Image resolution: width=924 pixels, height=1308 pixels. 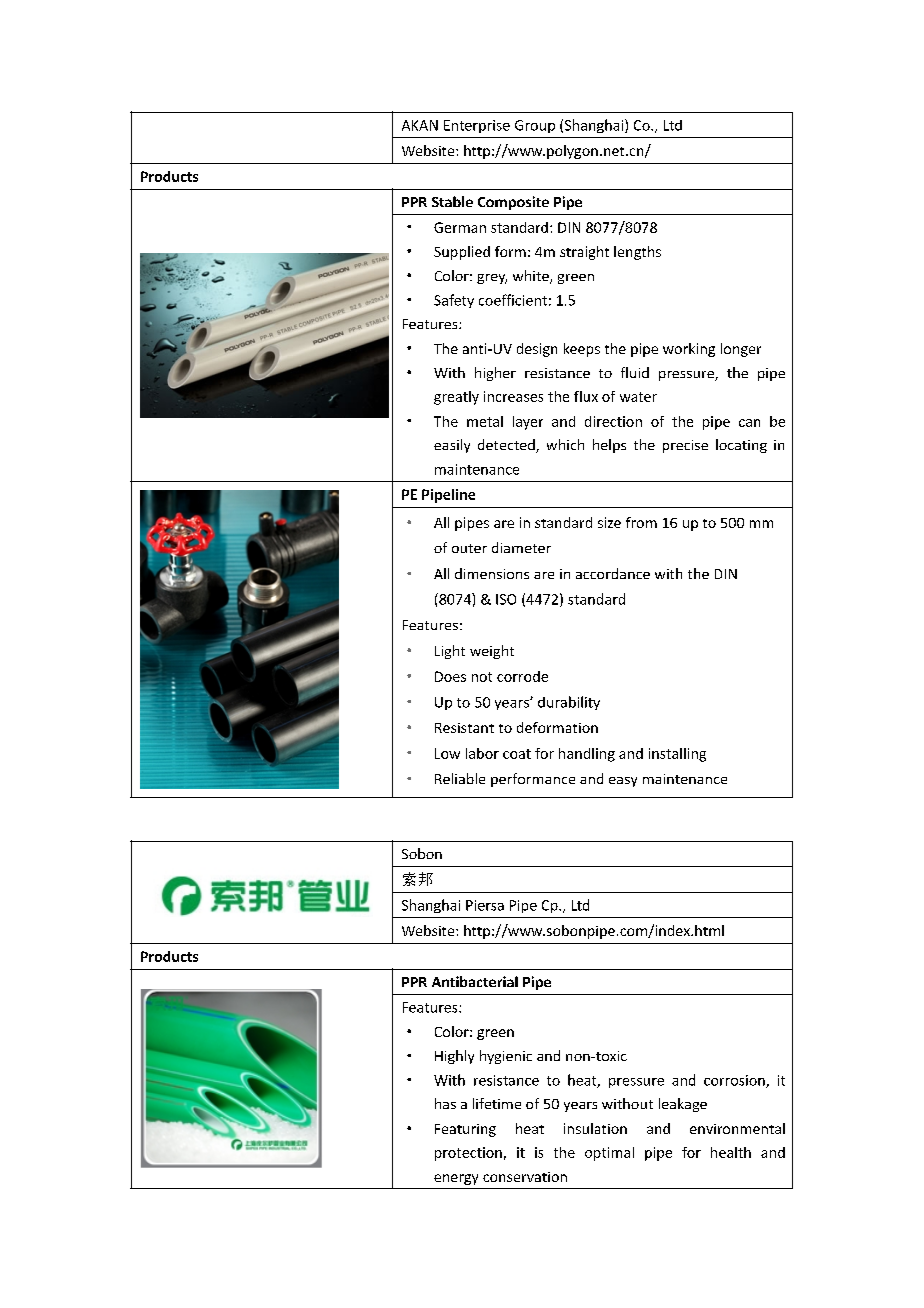 What do you see at coordinates (637, 253) in the screenshot?
I see `lengths` at bounding box center [637, 253].
